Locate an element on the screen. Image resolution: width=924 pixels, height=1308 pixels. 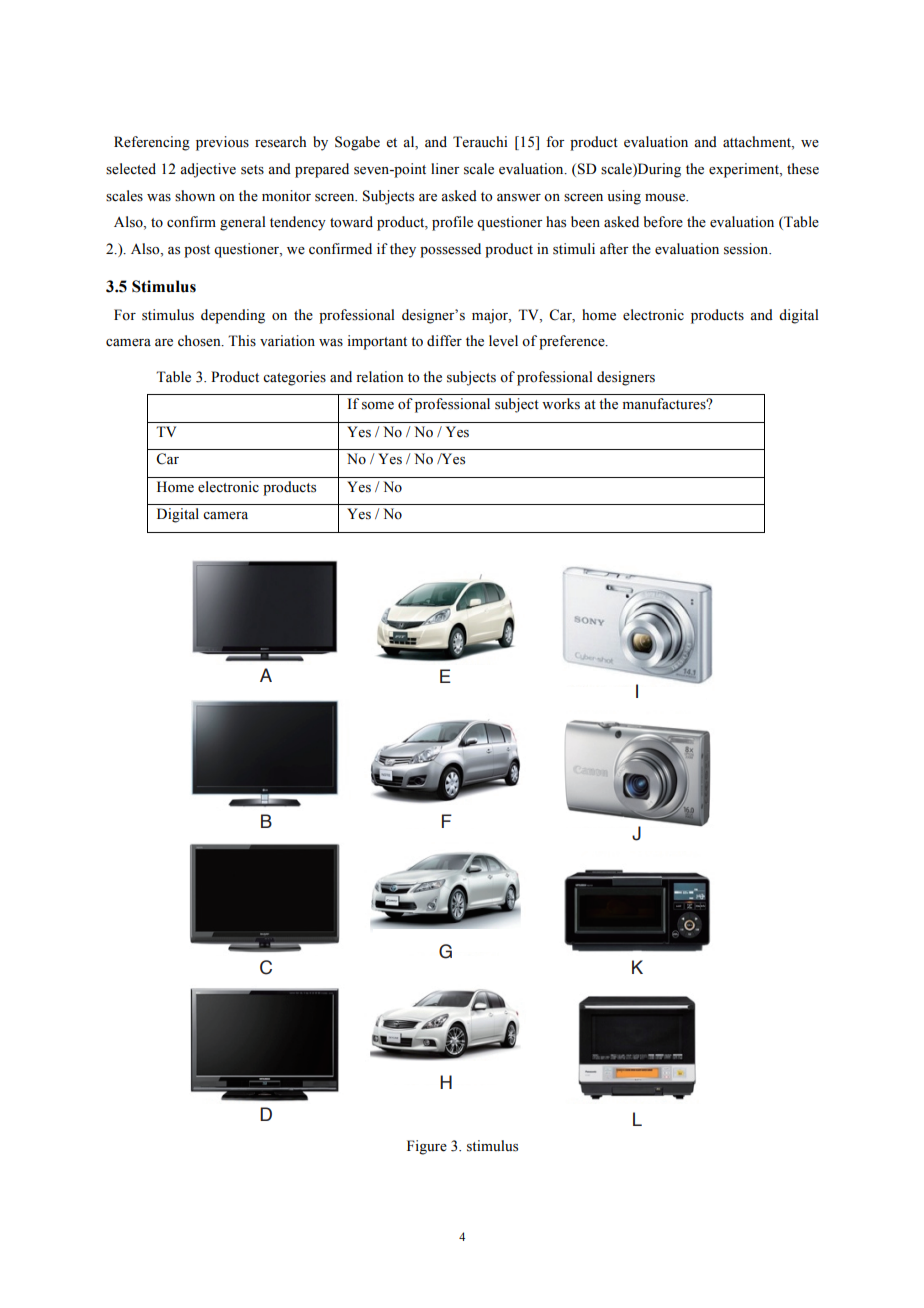
some is located at coordinates (378, 406).
